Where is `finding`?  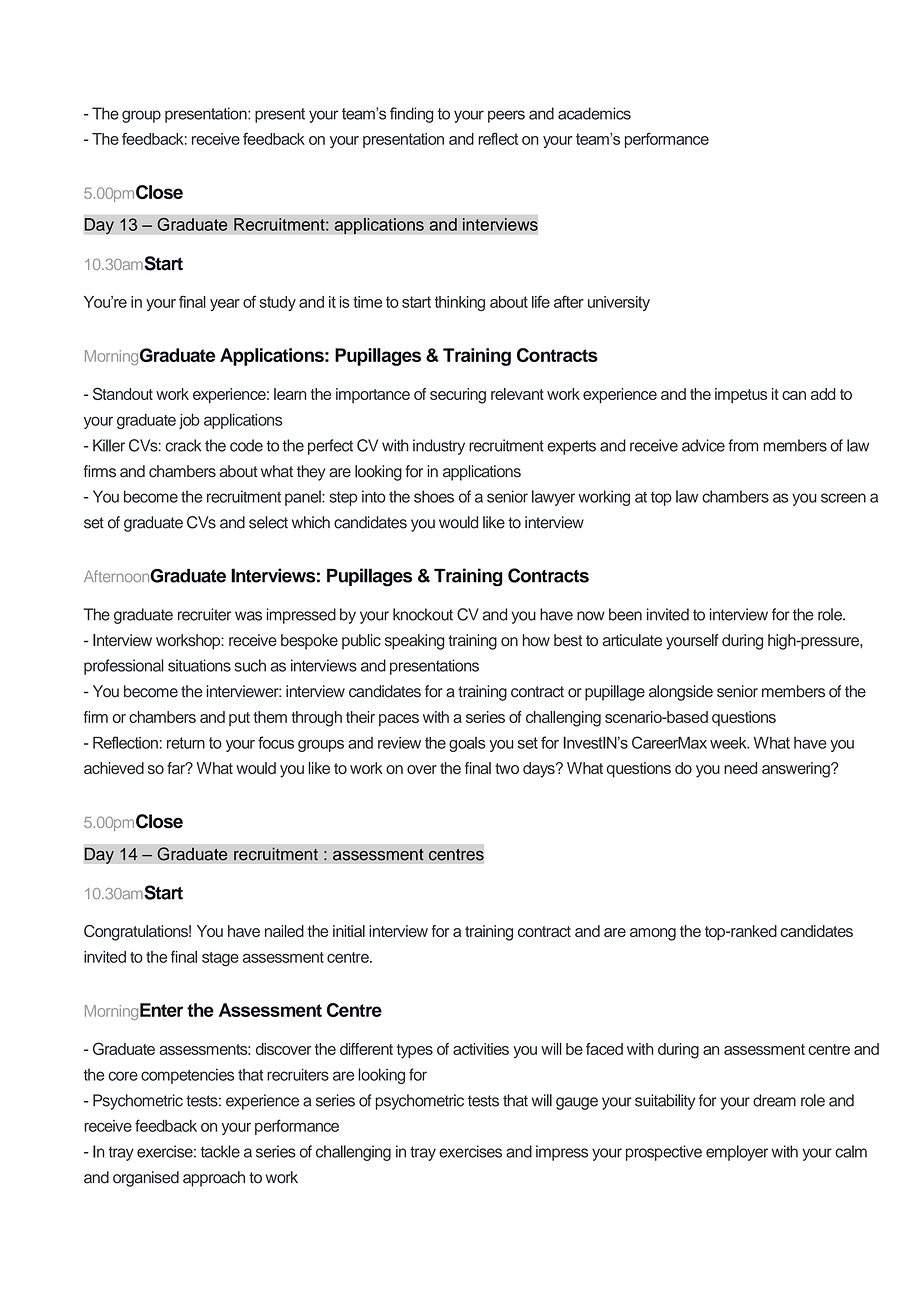 finding is located at coordinates (411, 115).
